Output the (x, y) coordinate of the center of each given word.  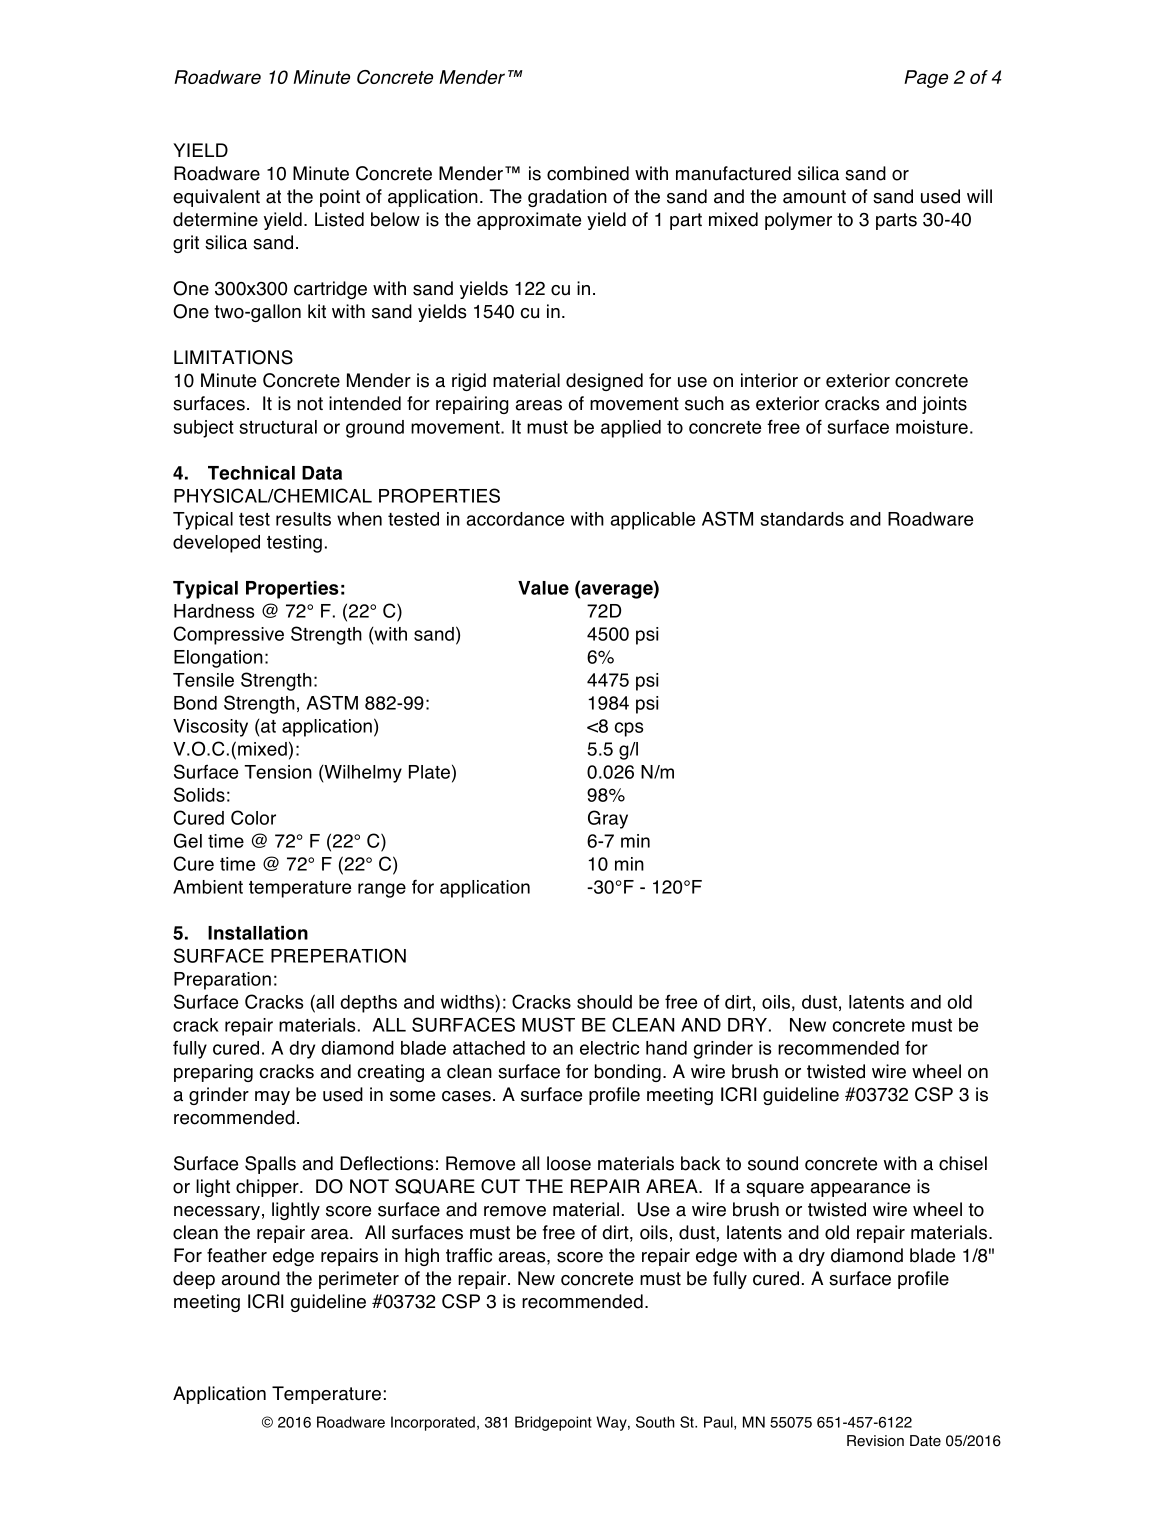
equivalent (216, 198)
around (250, 1278)
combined (588, 173)
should (604, 1002)
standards (802, 519)
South (655, 1422)
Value (543, 588)
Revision (875, 1441)
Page (926, 79)
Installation (258, 933)
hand (666, 1048)
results (303, 519)
